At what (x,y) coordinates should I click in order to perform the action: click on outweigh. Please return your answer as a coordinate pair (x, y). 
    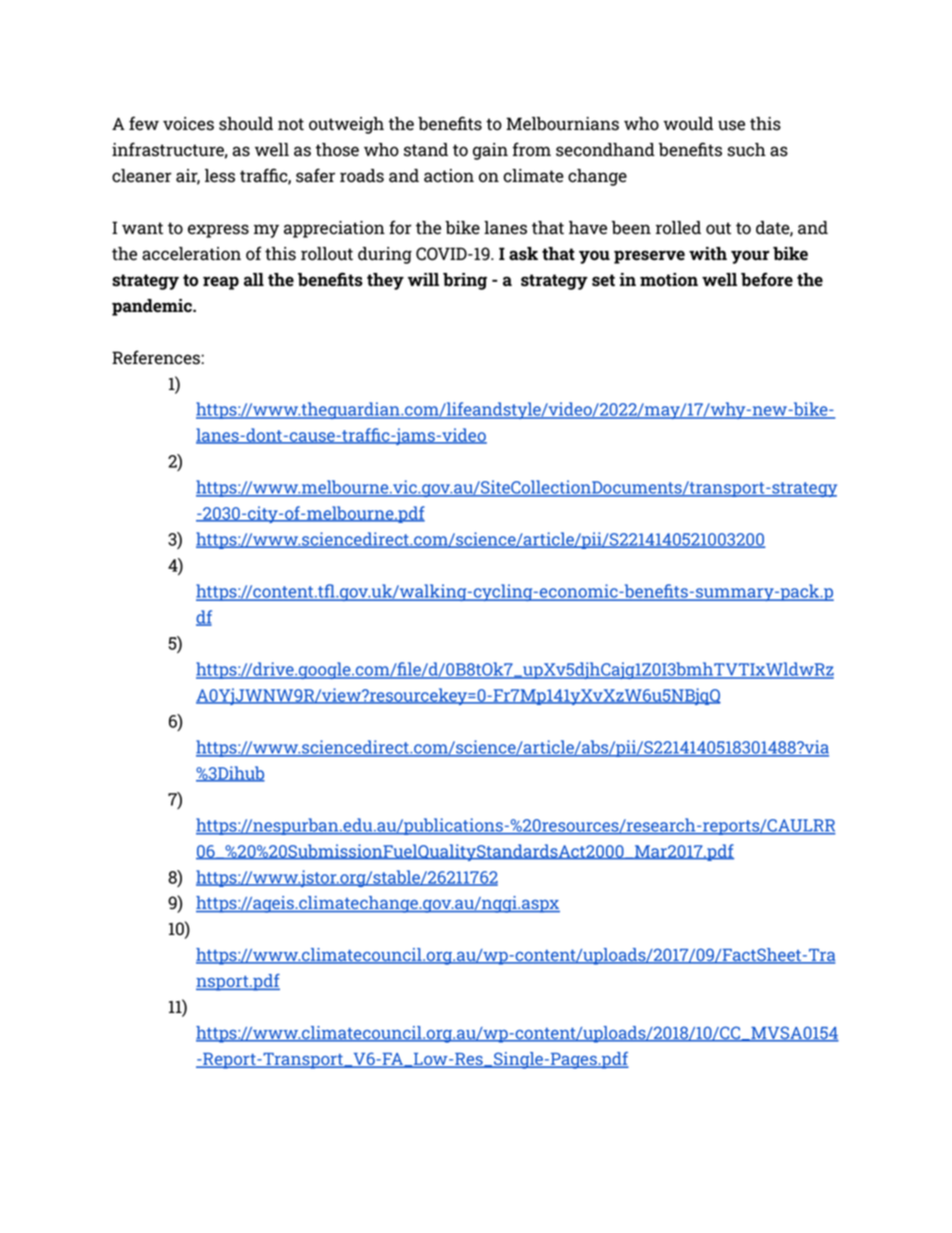
    Looking at the image, I should click on (346, 125).
